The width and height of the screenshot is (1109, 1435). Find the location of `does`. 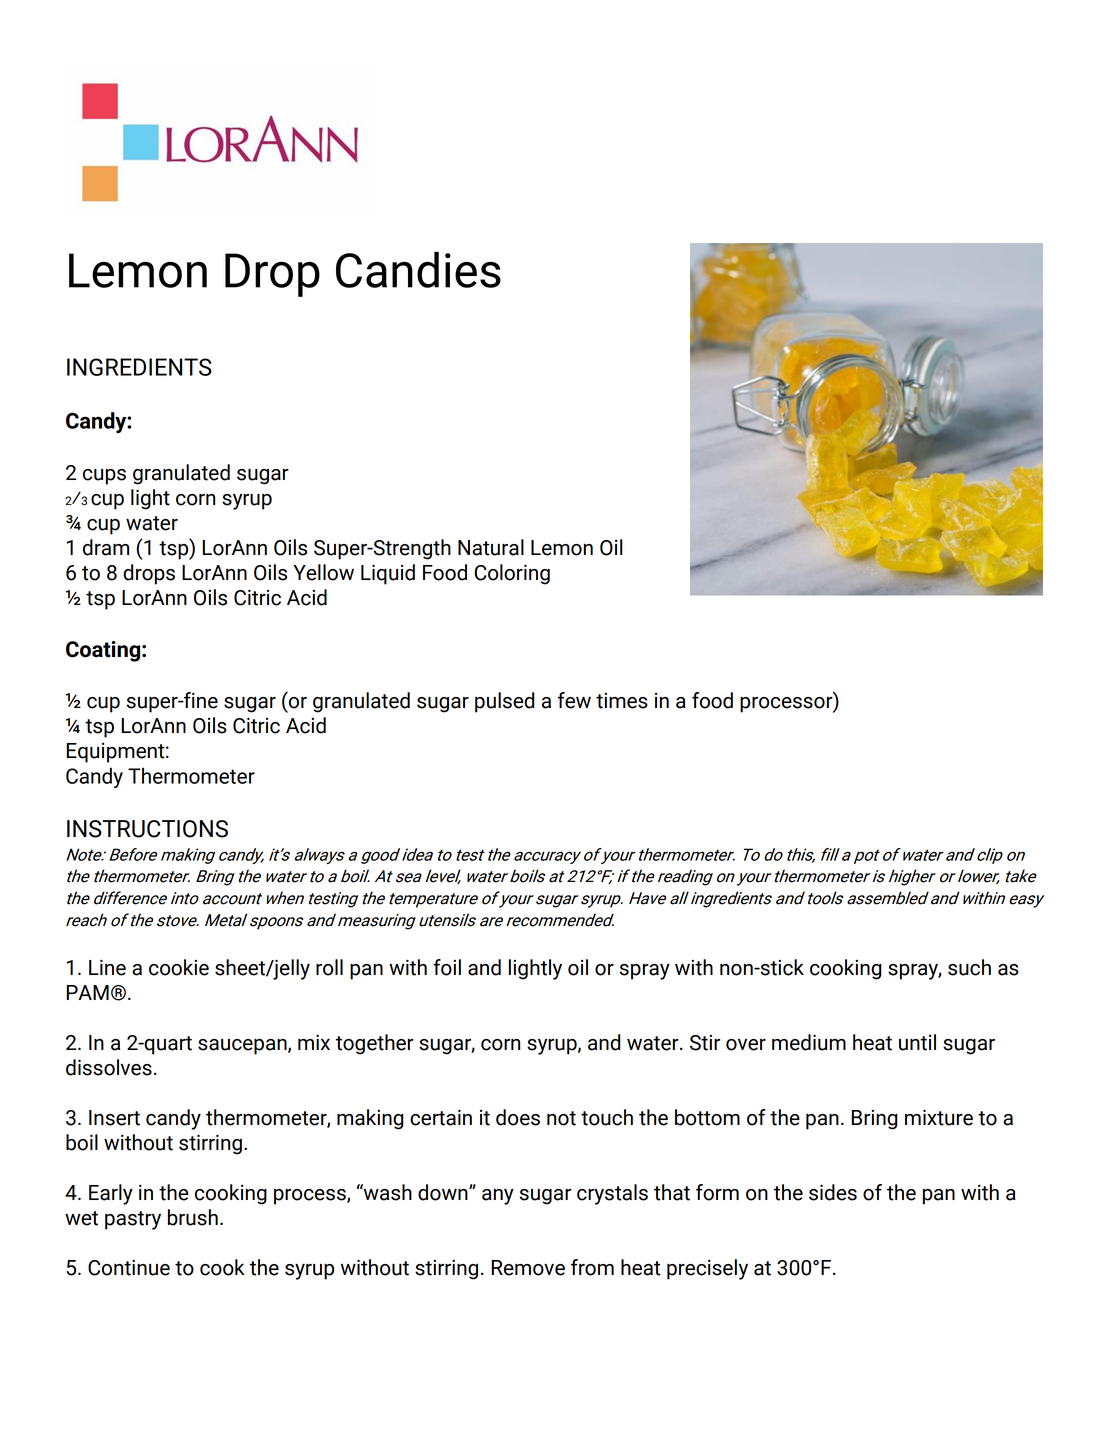

does is located at coordinates (518, 1117).
